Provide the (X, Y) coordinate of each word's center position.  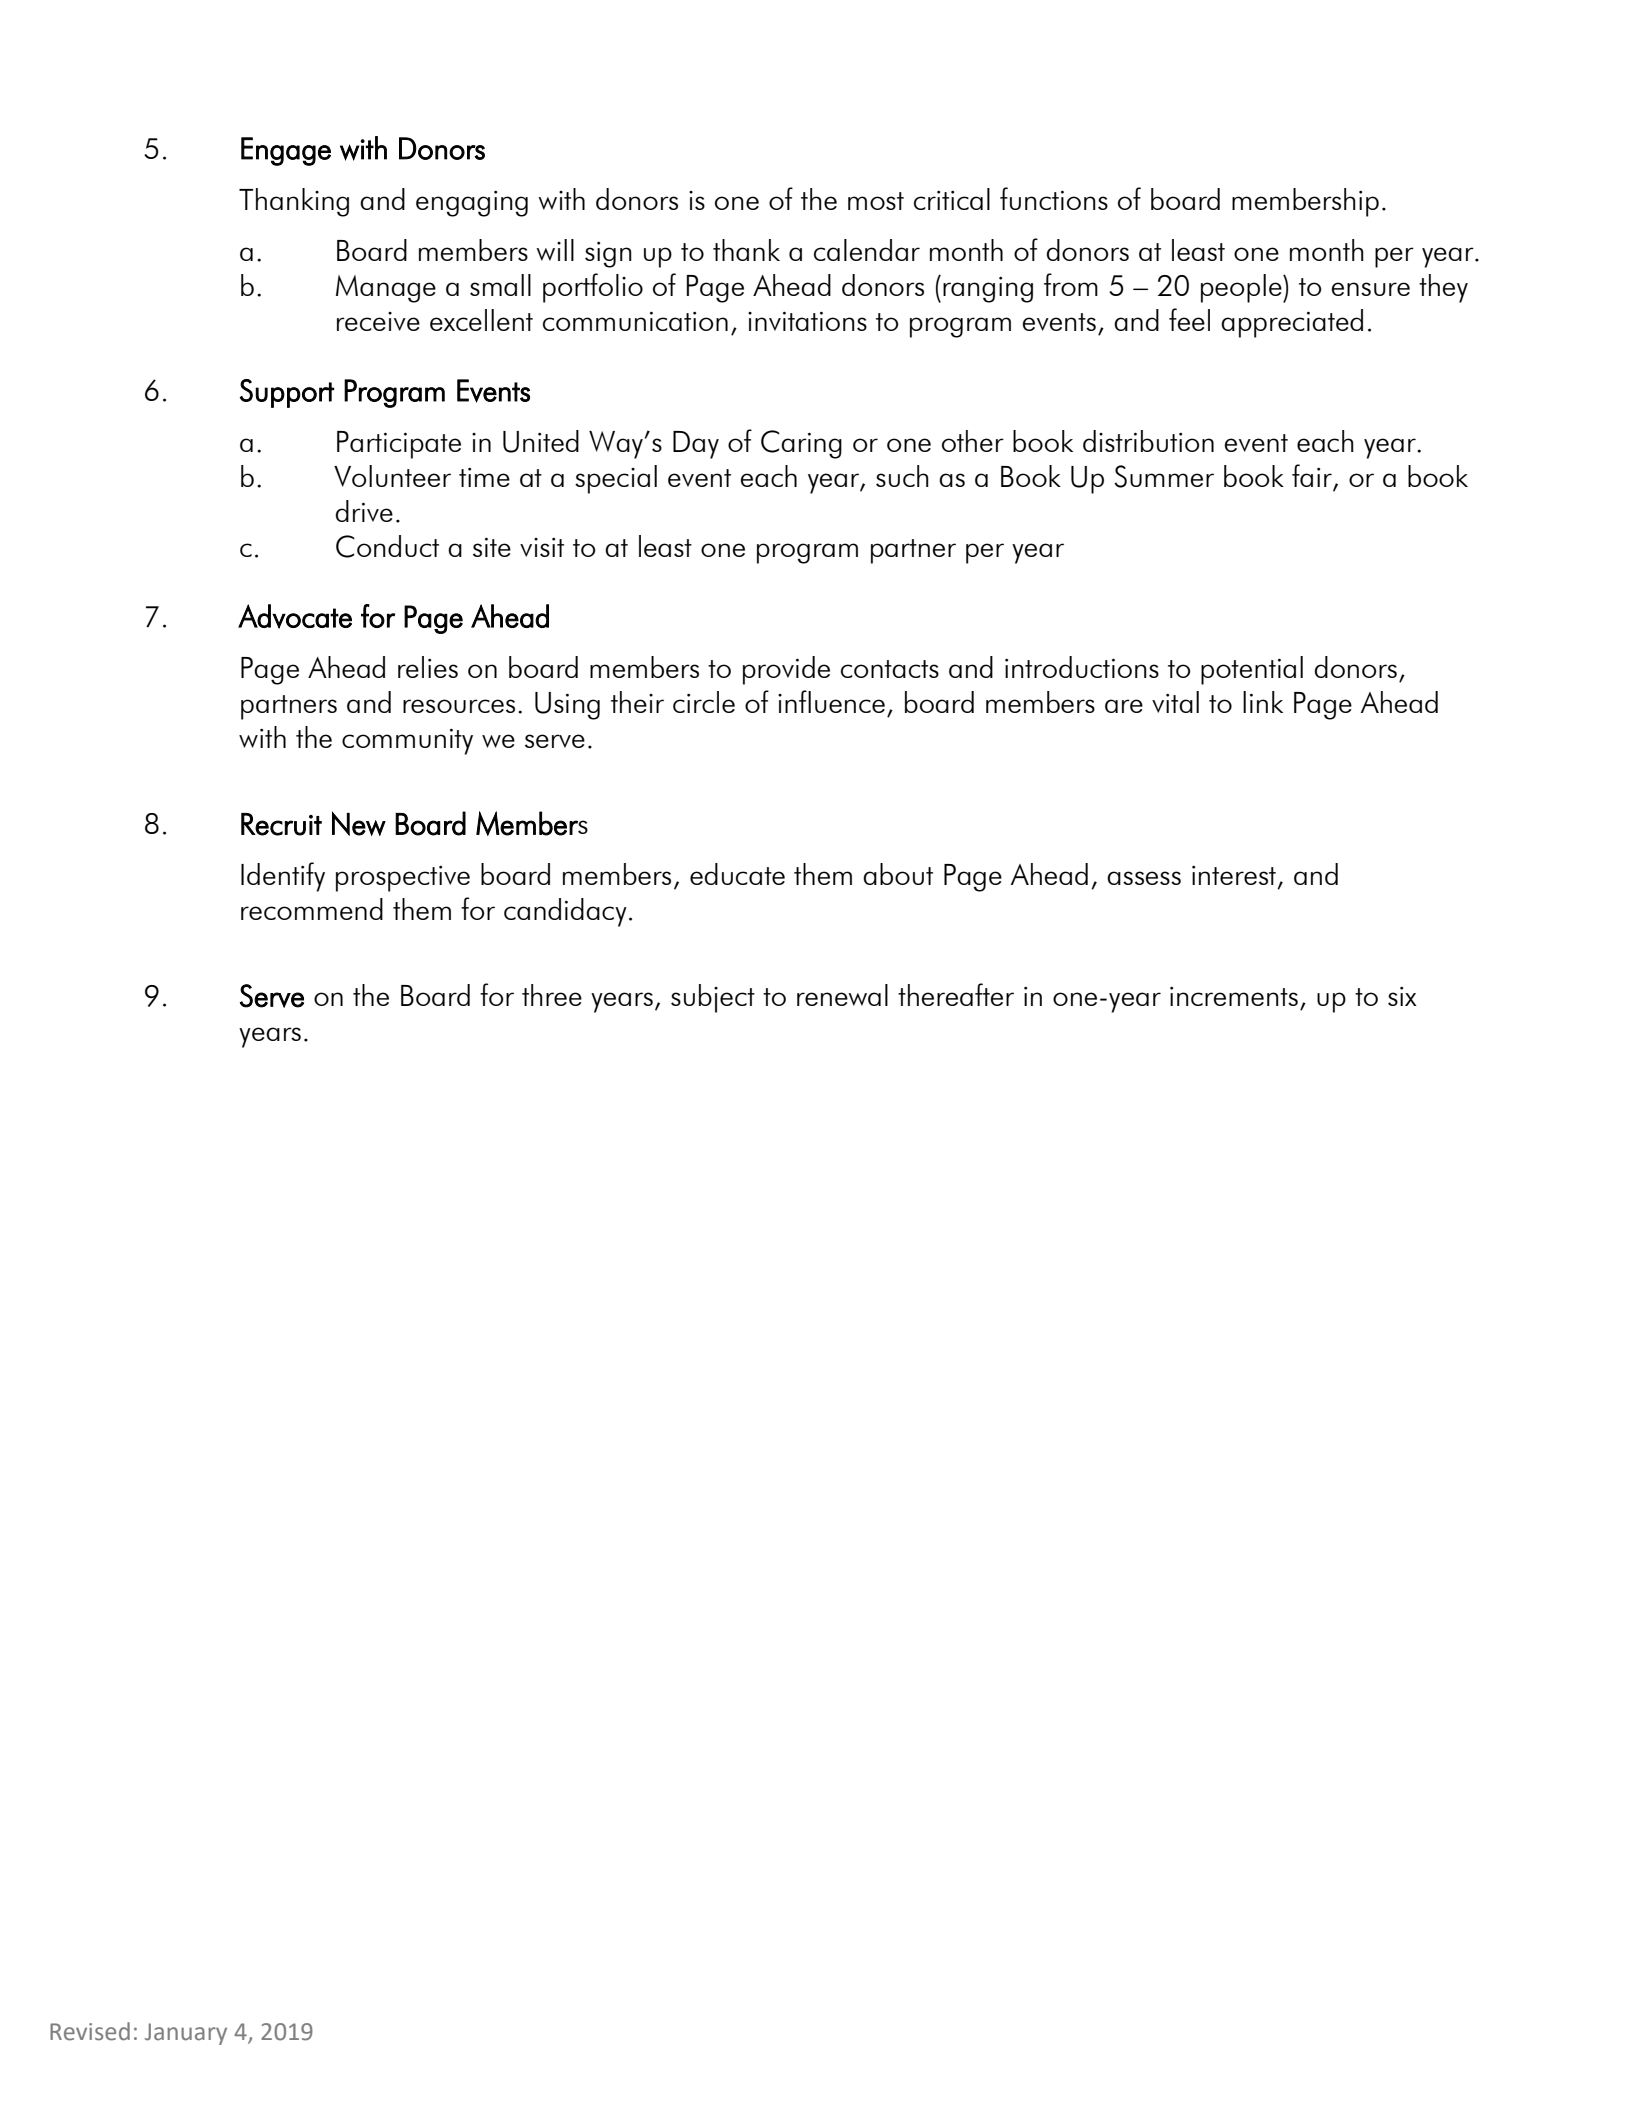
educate (737, 874)
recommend (312, 909)
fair (1313, 477)
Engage (286, 151)
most (876, 201)
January (186, 2034)
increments (1234, 996)
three (552, 995)
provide (786, 670)
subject (713, 998)
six (1402, 996)
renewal (842, 995)
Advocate (295, 616)
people (1242, 288)
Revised (90, 2031)
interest (1234, 875)
